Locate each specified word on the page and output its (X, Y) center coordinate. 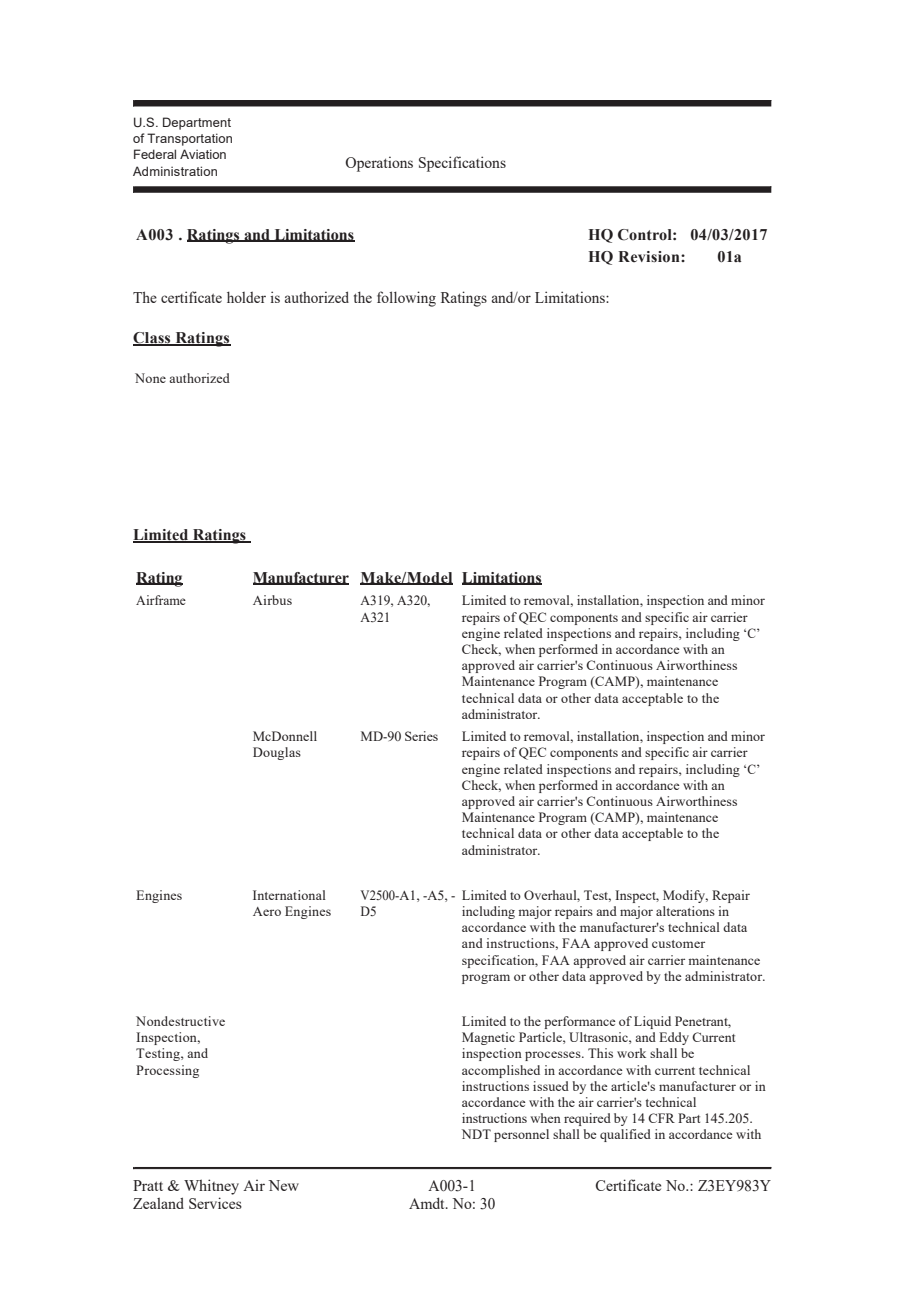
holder (246, 297)
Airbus (272, 600)
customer (678, 944)
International (289, 895)
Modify (685, 896)
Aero (267, 911)
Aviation (203, 154)
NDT (476, 1134)
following (406, 299)
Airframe (161, 600)
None (150, 378)
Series (421, 736)
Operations (379, 164)
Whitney (211, 1187)
